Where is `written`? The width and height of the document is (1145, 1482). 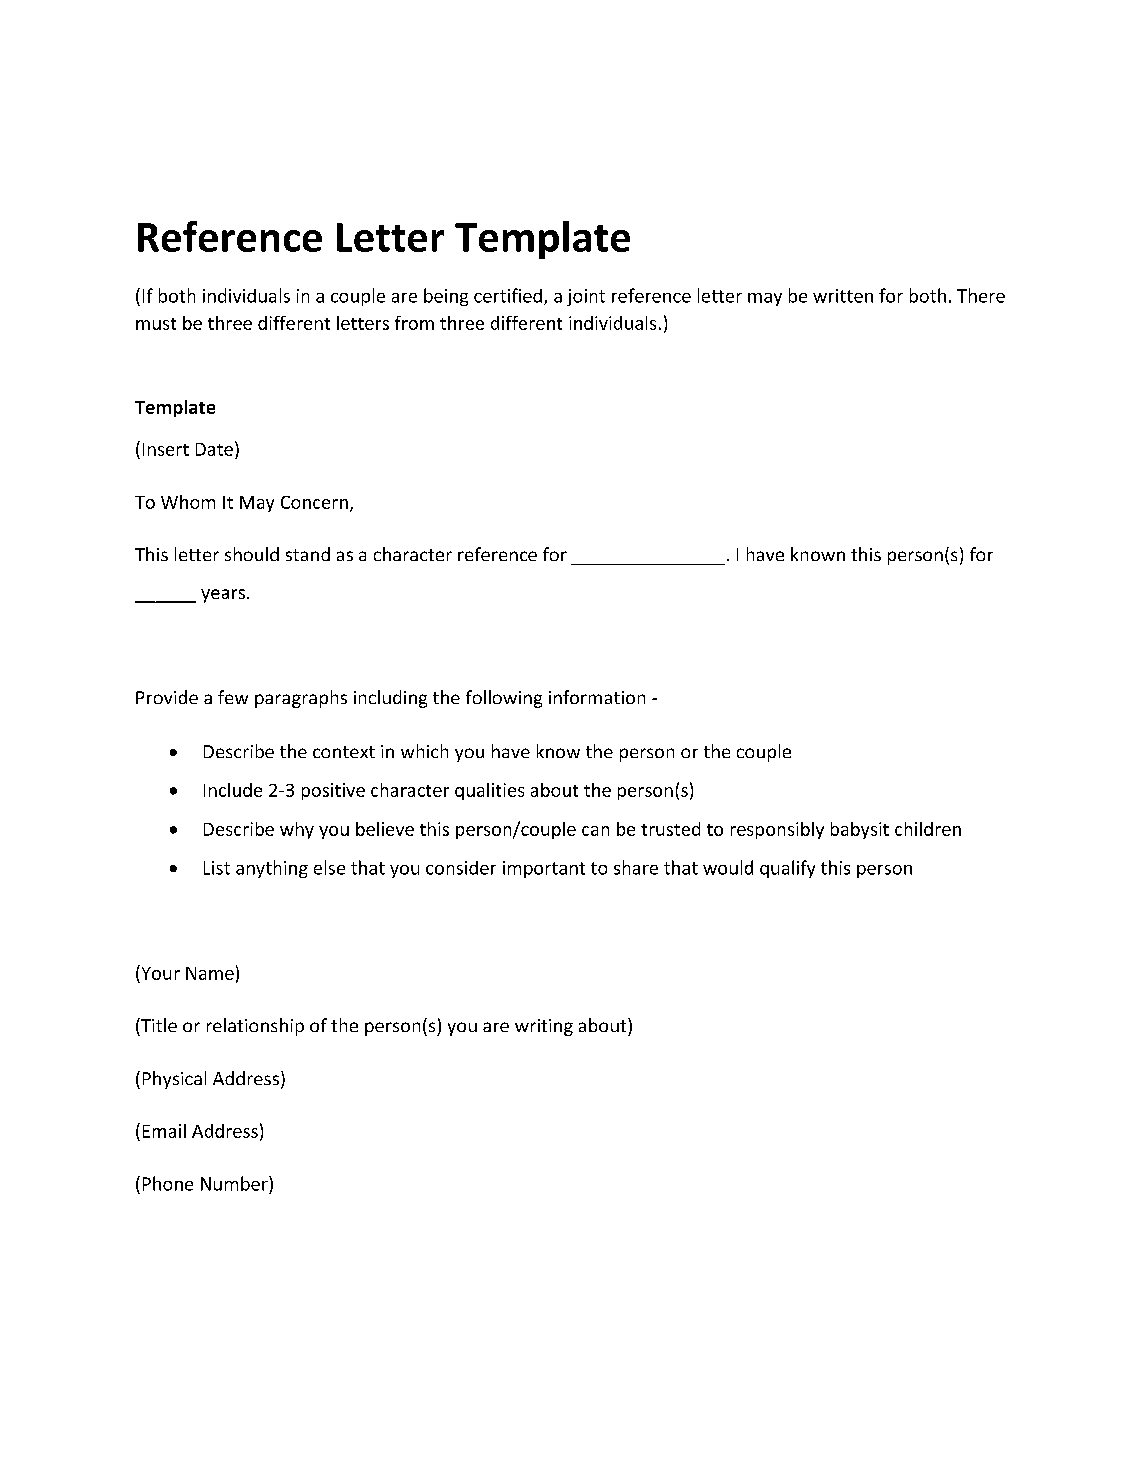 written is located at coordinates (843, 296).
